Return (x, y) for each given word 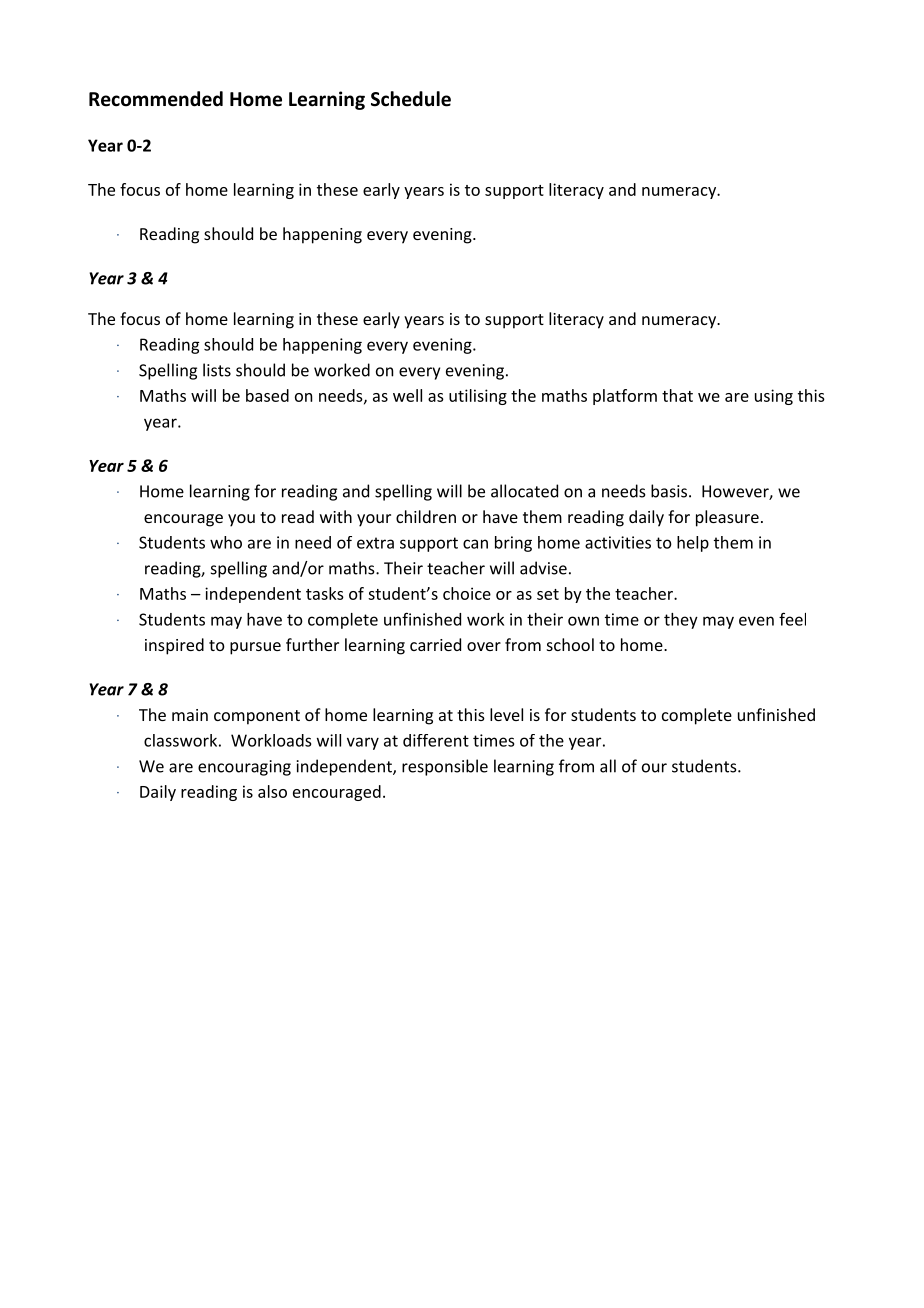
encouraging (244, 768)
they (681, 621)
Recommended (156, 99)
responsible (445, 767)
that (677, 395)
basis (669, 491)
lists (217, 370)
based (267, 395)
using (774, 397)
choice (467, 593)
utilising (478, 397)
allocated (524, 491)
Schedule (411, 99)
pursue (255, 648)
